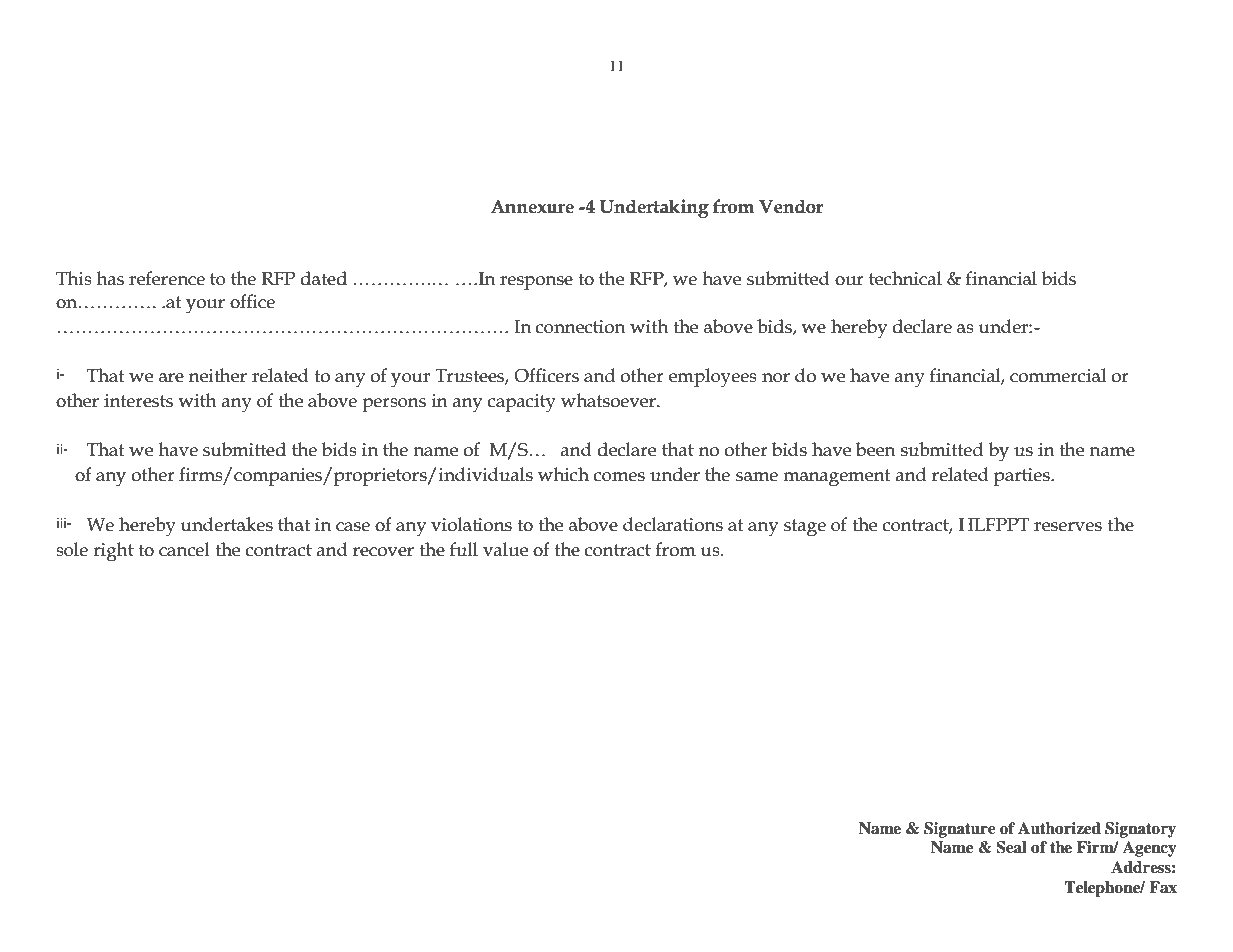 This page has width=1233, height=952. Describe the element at coordinates (1068, 527) in the page. I see `reserves` at that location.
